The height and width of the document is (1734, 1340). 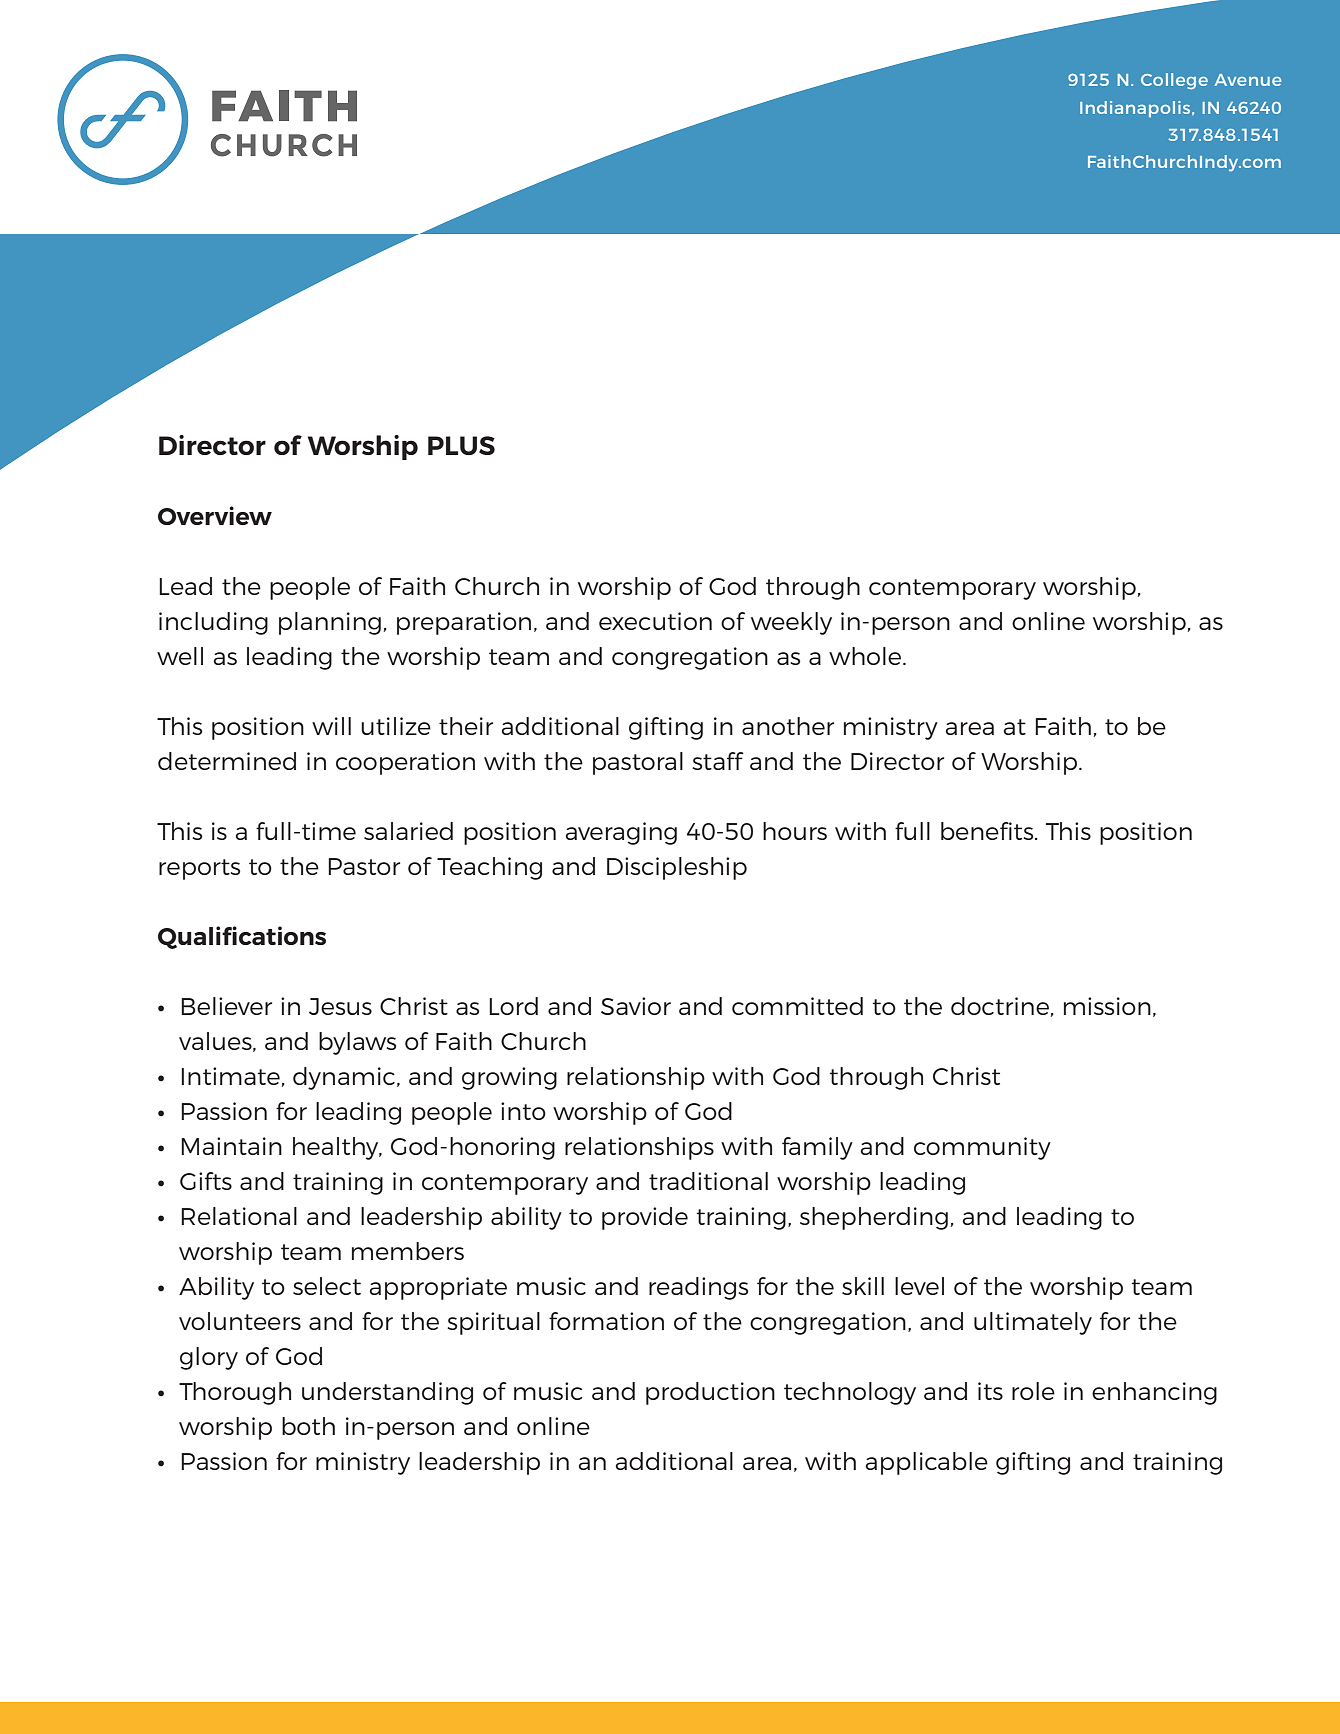 What do you see at coordinates (655, 621) in the document?
I see `execution` at bounding box center [655, 621].
